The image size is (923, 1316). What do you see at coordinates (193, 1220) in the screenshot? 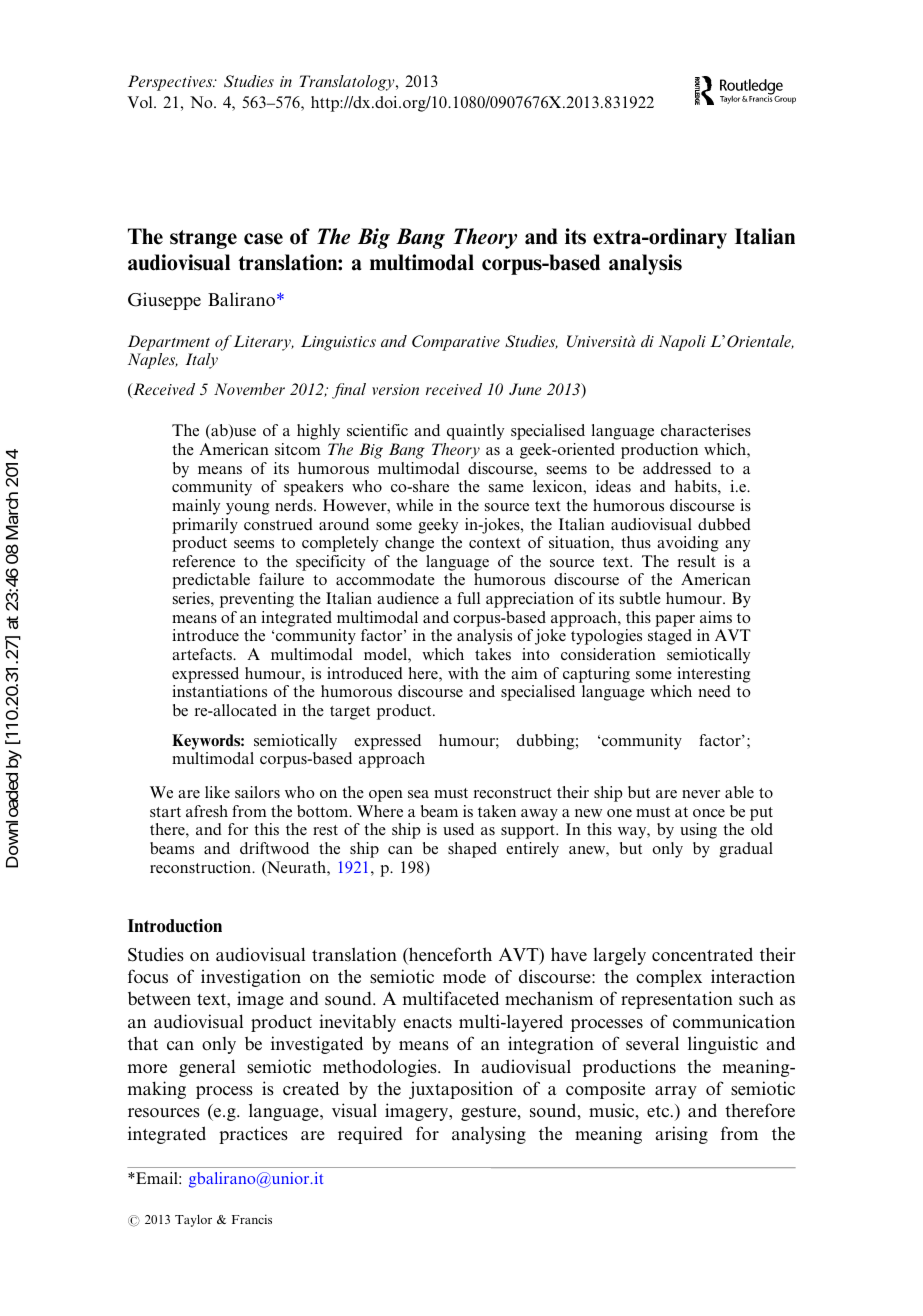
I see `Taylor` at bounding box center [193, 1220].
